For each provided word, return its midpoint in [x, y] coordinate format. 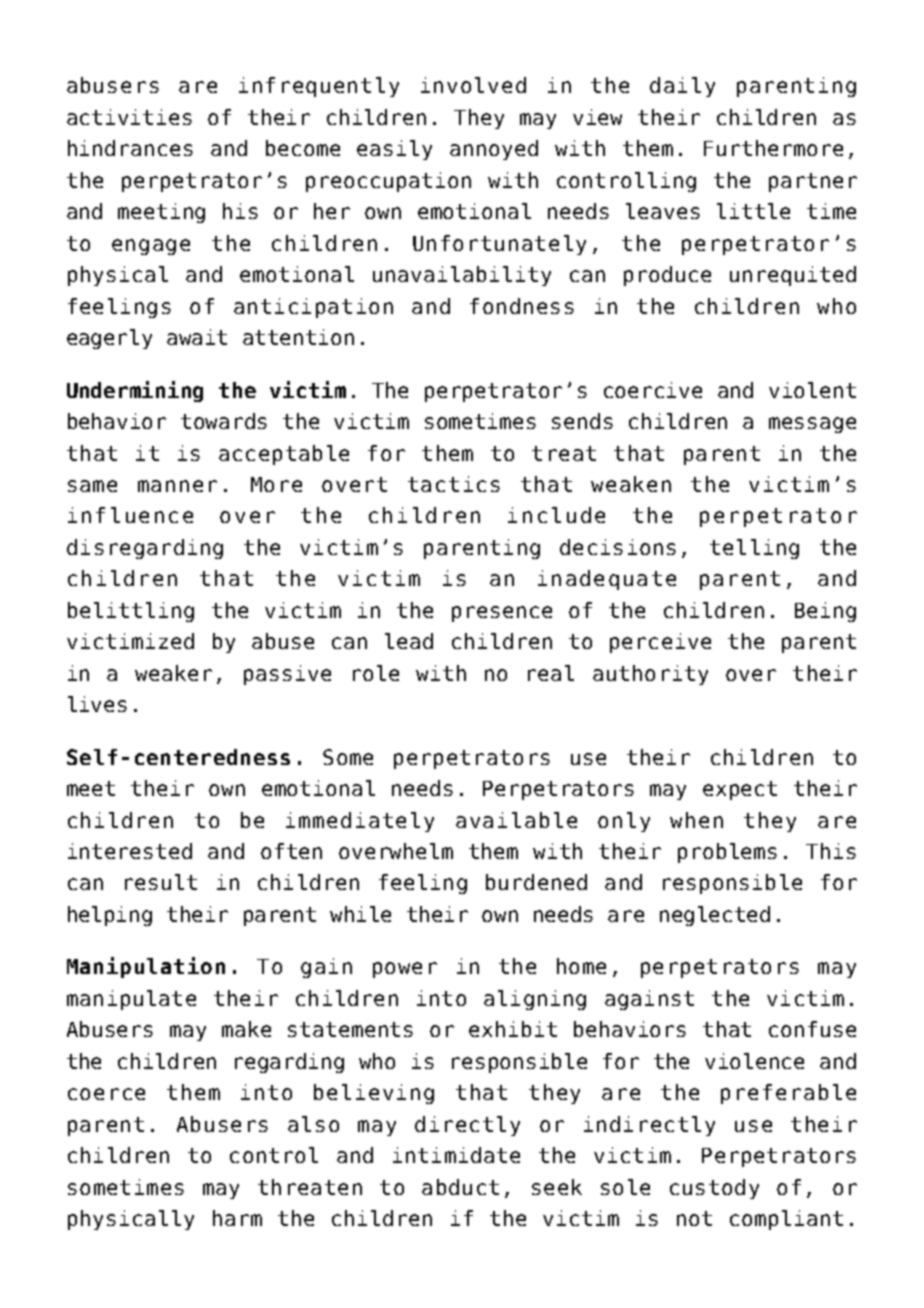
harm [237, 1218]
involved [473, 85]
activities [129, 117]
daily [682, 87]
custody [714, 1189]
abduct [460, 1187]
